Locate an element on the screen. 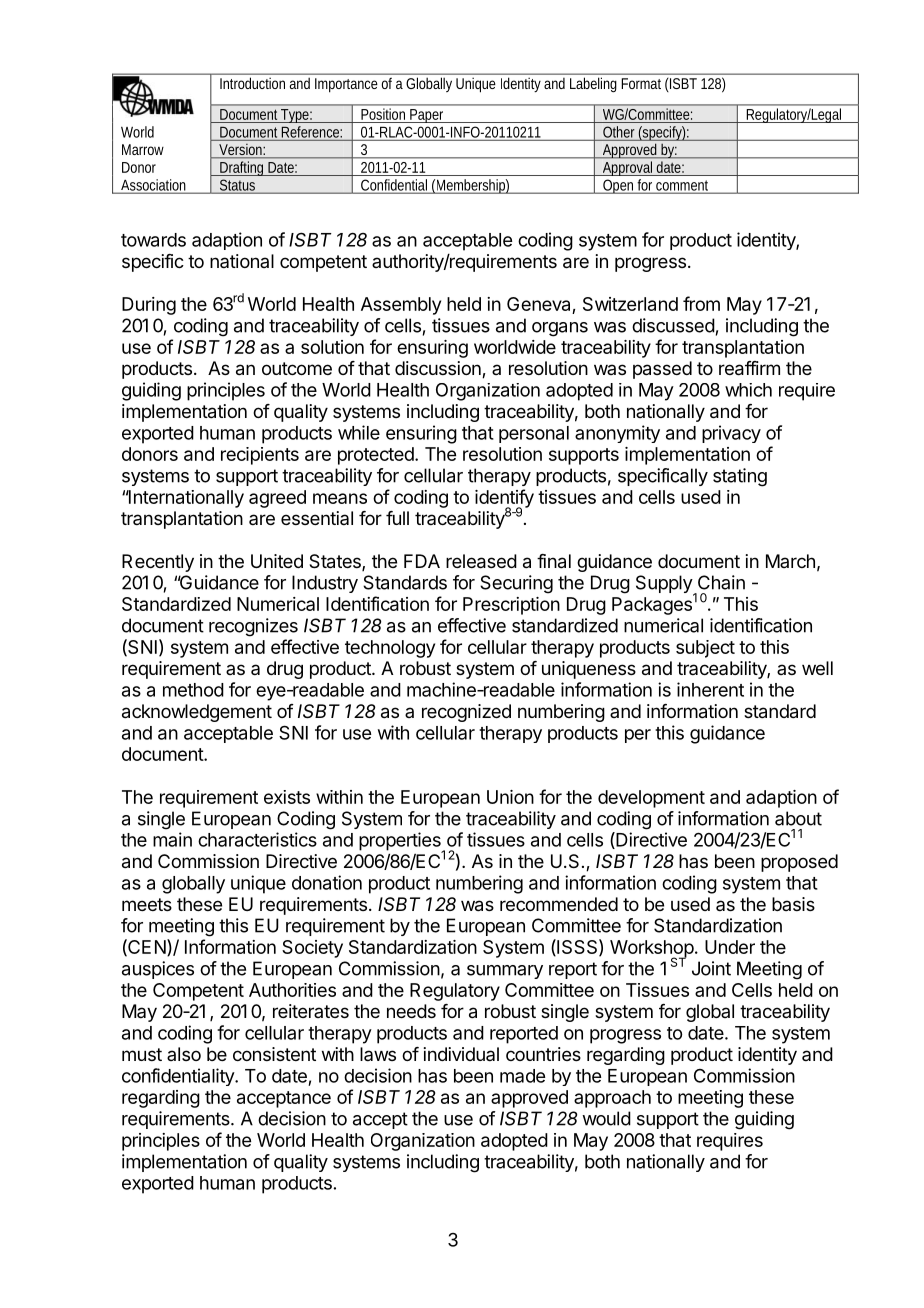 The image size is (924, 1308). recognizes is located at coordinates (253, 627).
